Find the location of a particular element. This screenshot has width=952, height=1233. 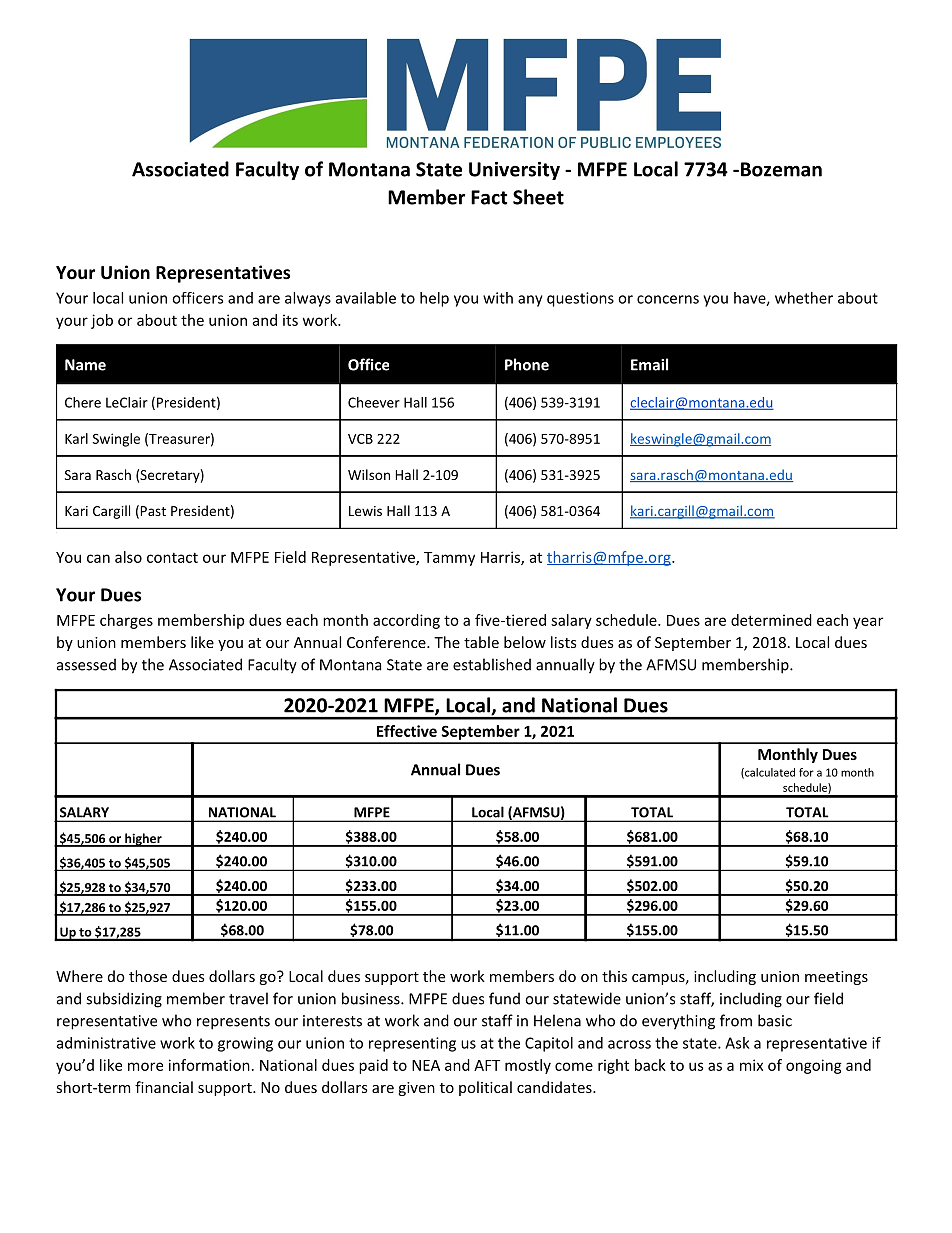

always is located at coordinates (308, 299).
